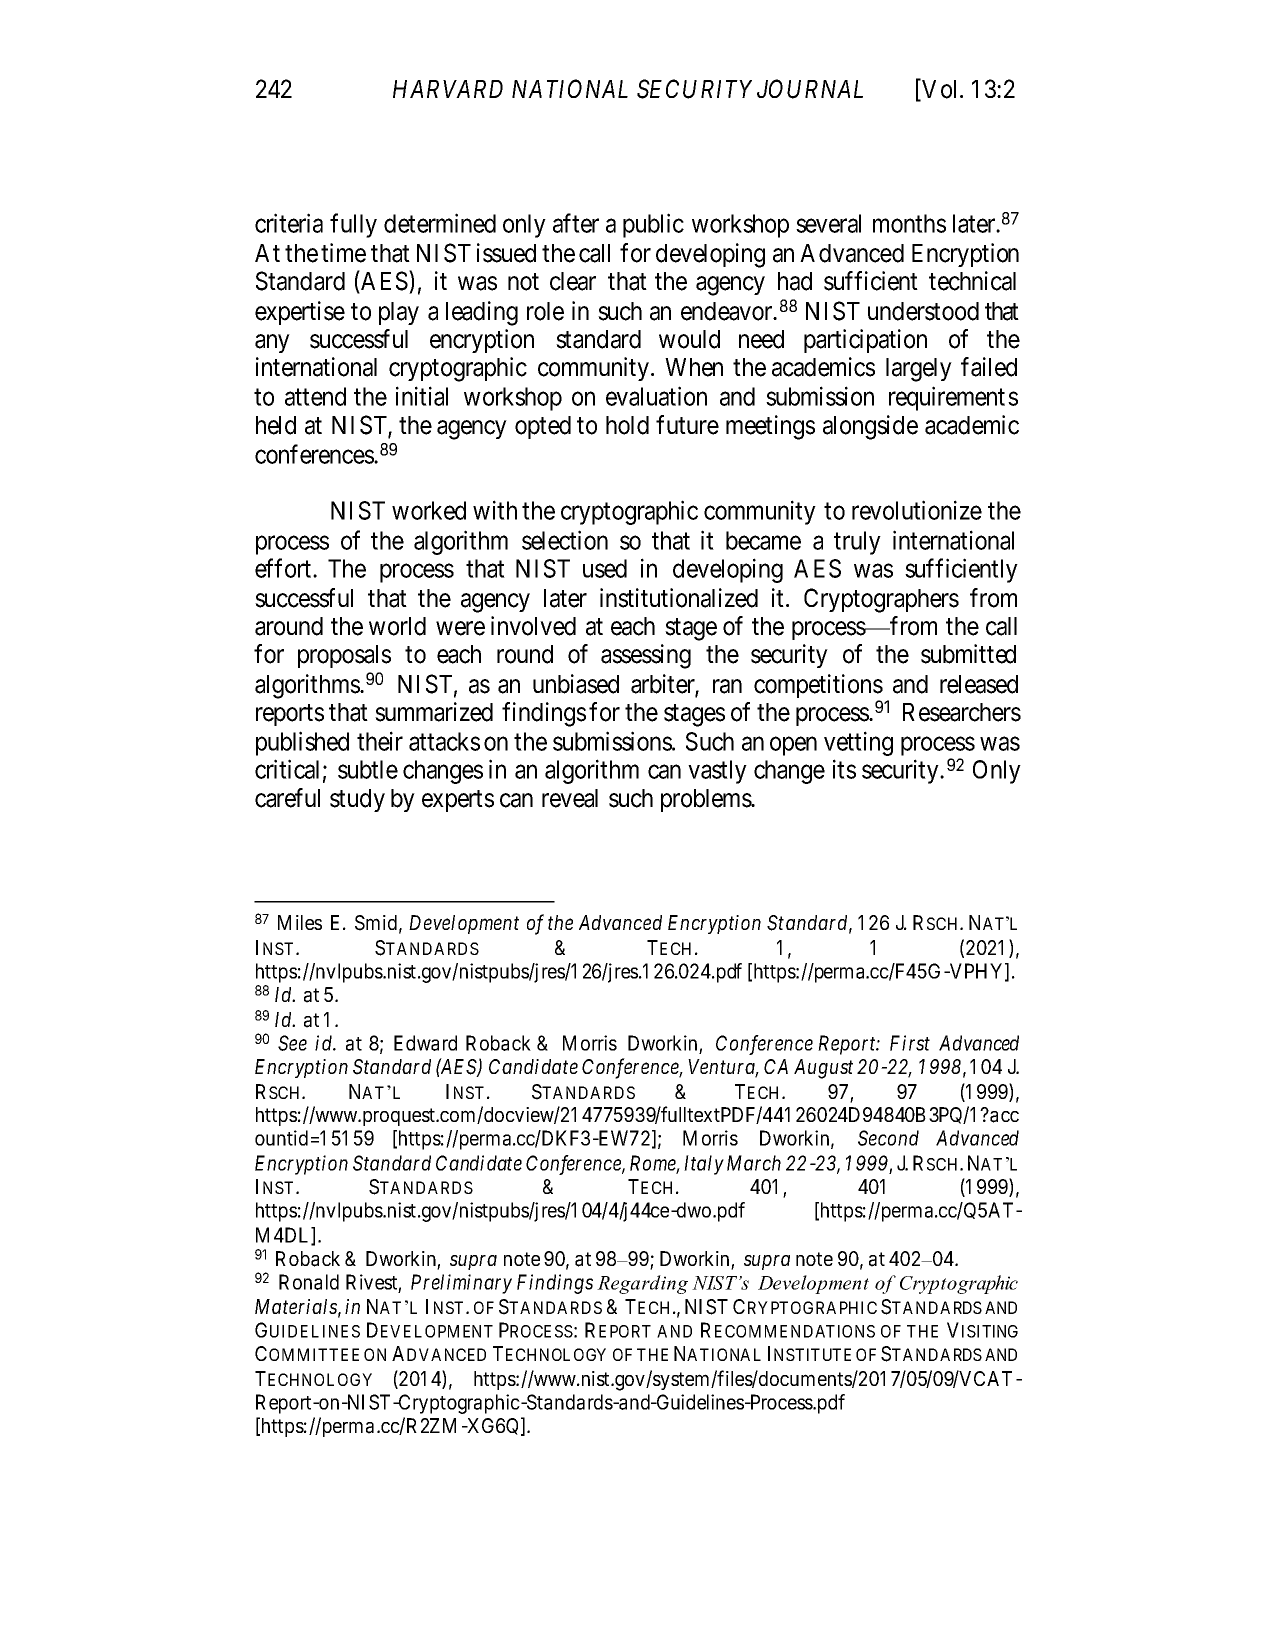 This screenshot has height=1647, width=1273. I want to click on assessing, so click(646, 656).
